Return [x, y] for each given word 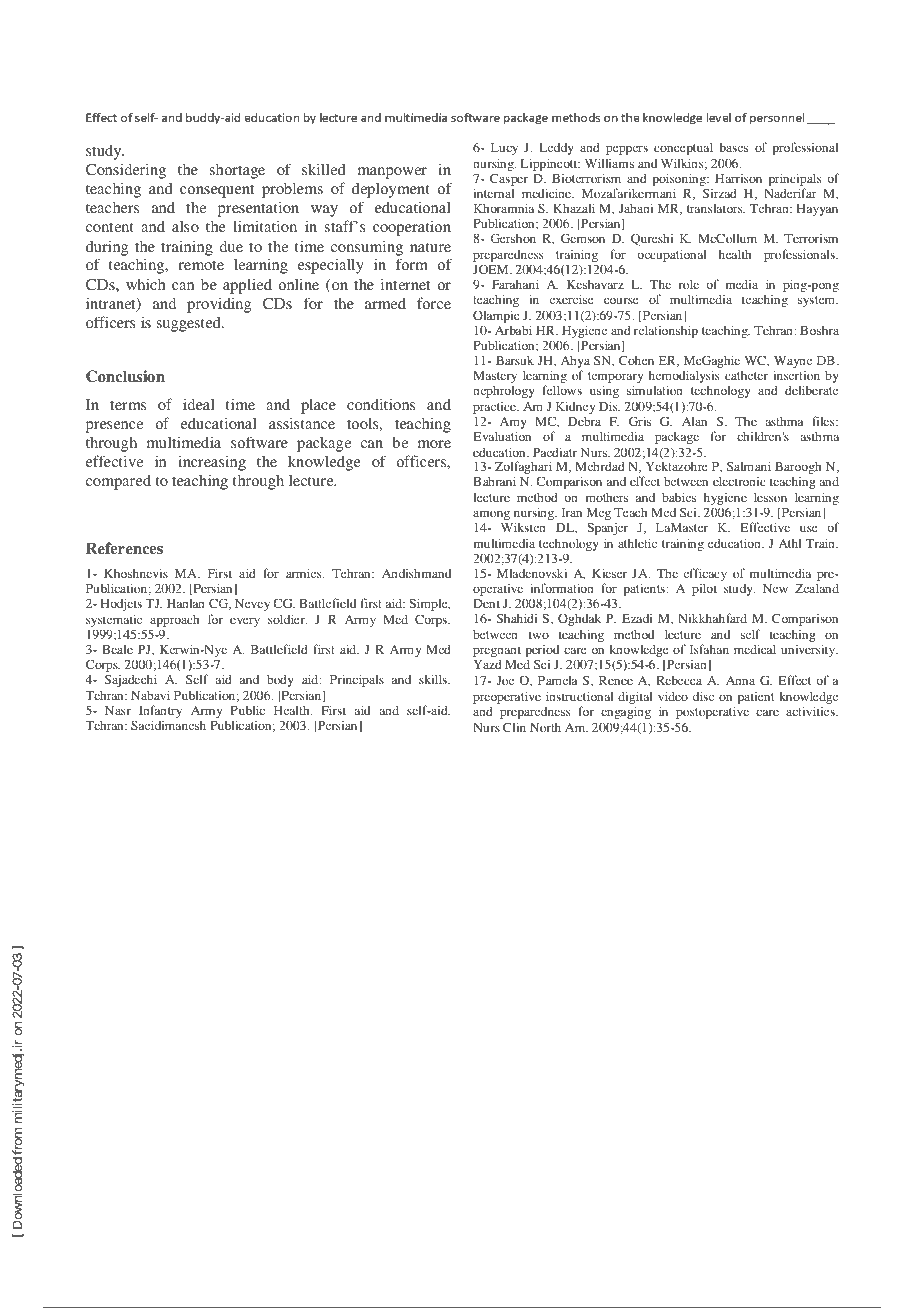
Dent [486, 603]
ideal [199, 404]
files [824, 421]
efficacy [705, 576]
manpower [392, 173]
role [688, 284]
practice [495, 409]
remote [201, 265]
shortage [237, 171]
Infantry [160, 713]
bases [733, 147]
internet [405, 284]
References [124, 548]
